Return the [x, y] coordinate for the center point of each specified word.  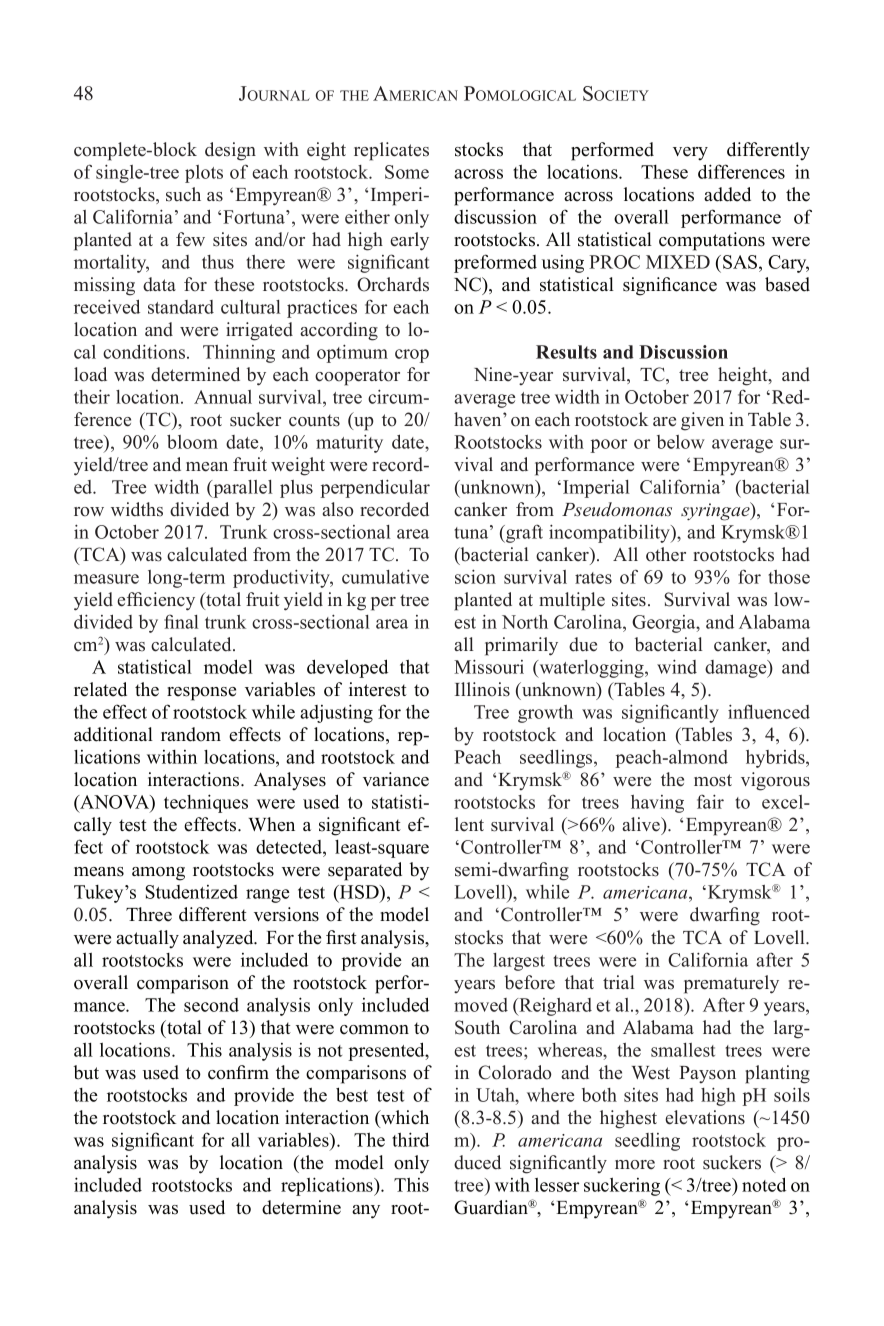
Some [407, 172]
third [410, 1139]
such [183, 194]
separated [365, 871]
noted [764, 1184]
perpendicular [375, 488]
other [666, 554]
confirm [238, 1072]
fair [710, 801]
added [727, 194]
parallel [242, 489]
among [158, 874]
